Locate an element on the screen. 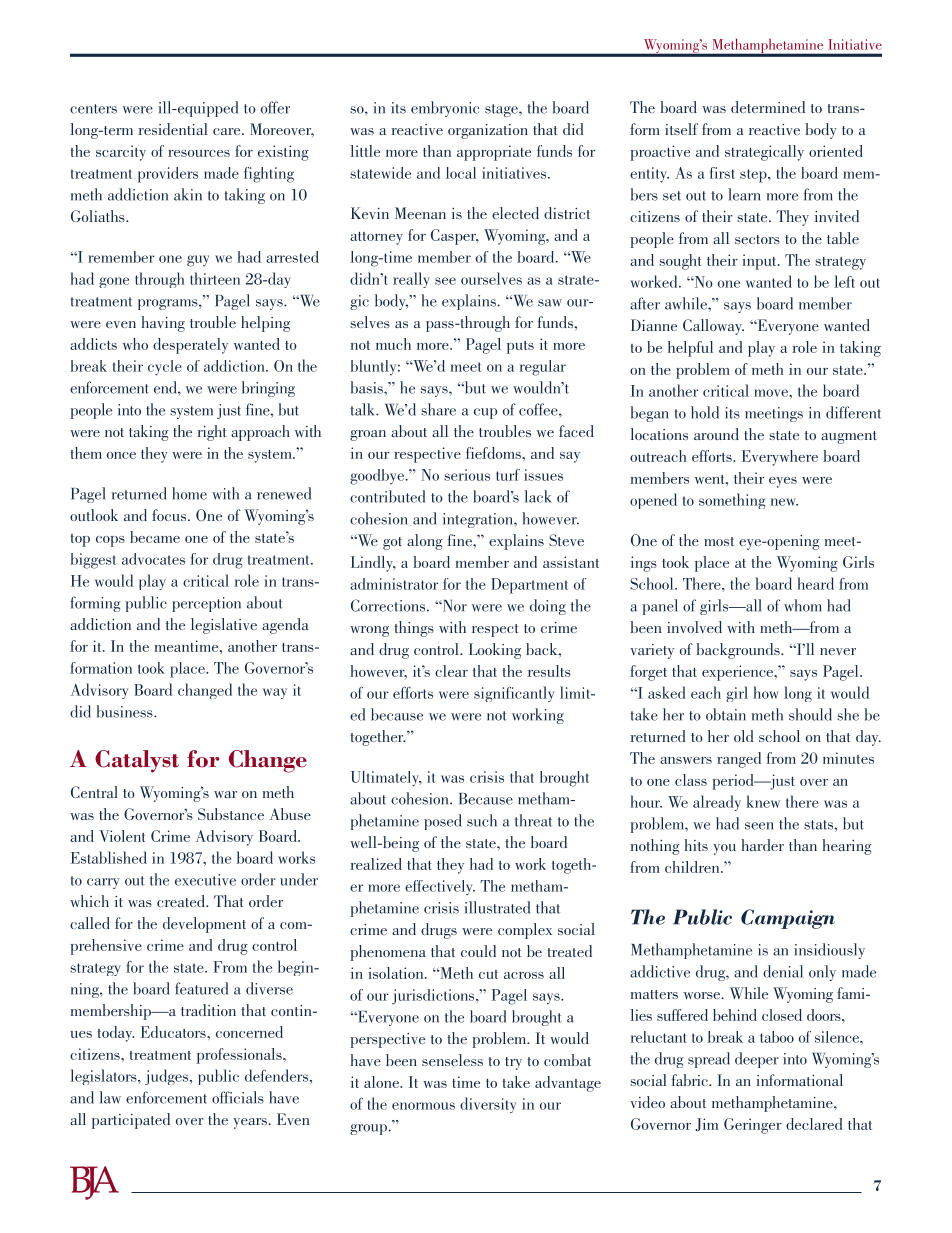 The height and width of the screenshot is (1233, 952). step is located at coordinates (754, 176).
